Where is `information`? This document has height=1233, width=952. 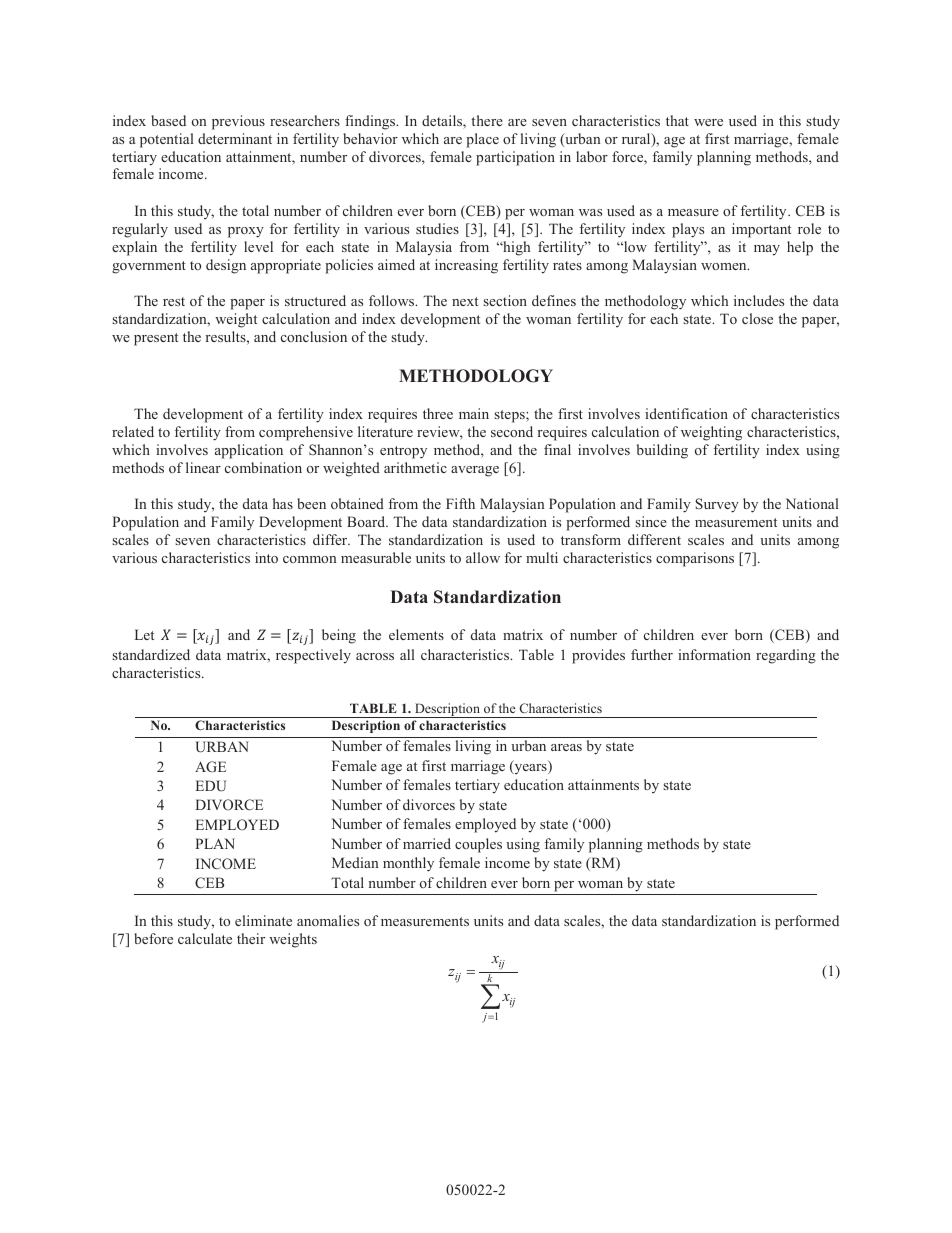 information is located at coordinates (714, 654).
